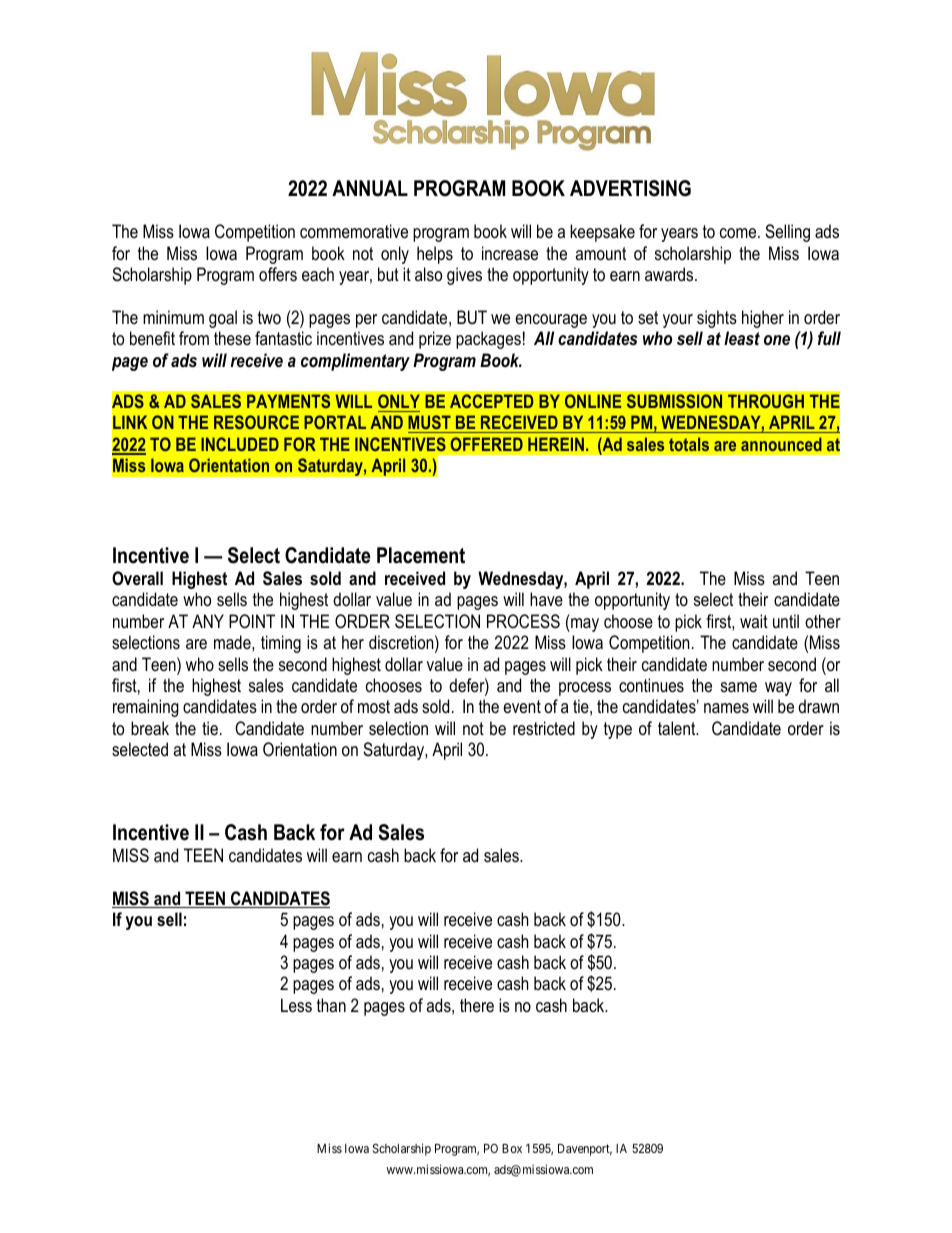 The height and width of the screenshot is (1233, 952). What do you see at coordinates (510, 253) in the screenshot?
I see `increase` at bounding box center [510, 253].
